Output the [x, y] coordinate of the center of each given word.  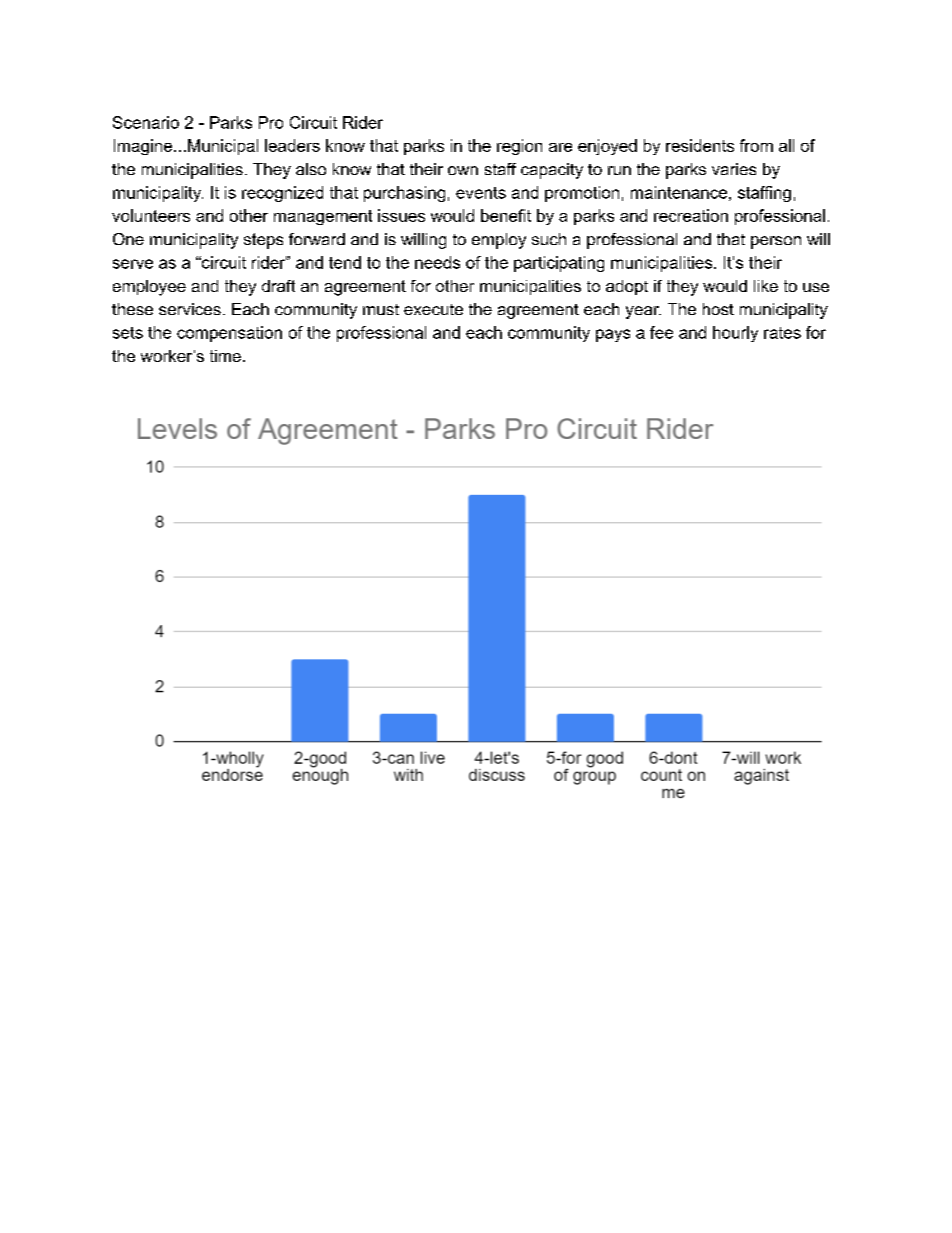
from [756, 145]
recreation [691, 215]
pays [613, 335]
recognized [282, 194]
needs [437, 262]
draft [278, 286]
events [481, 193]
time [225, 356]
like [766, 286]
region [519, 147]
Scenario [146, 122]
